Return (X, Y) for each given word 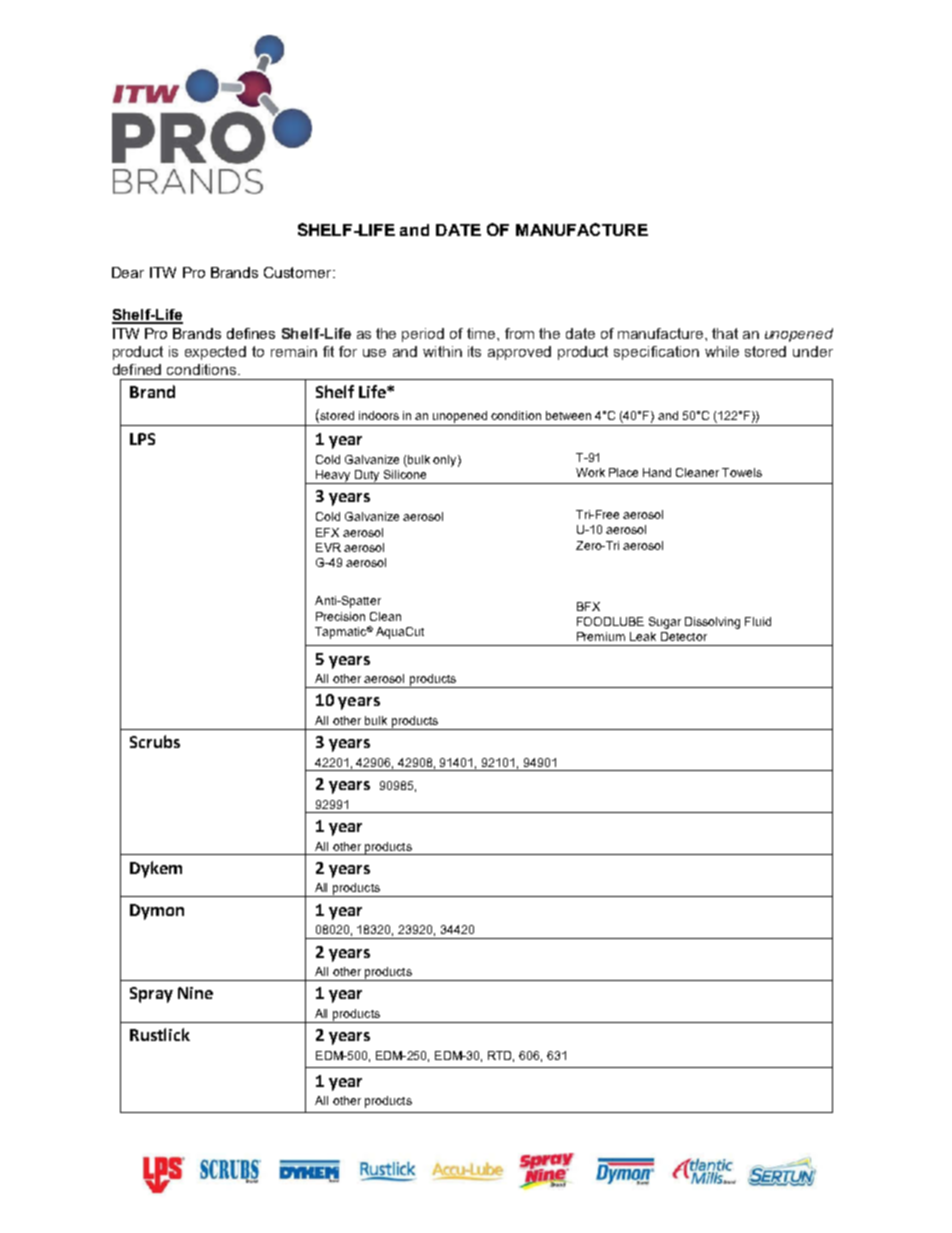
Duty (367, 477)
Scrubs (155, 741)
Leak (643, 636)
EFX (327, 532)
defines (251, 333)
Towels (742, 472)
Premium (601, 636)
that (725, 333)
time (482, 333)
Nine (195, 993)
